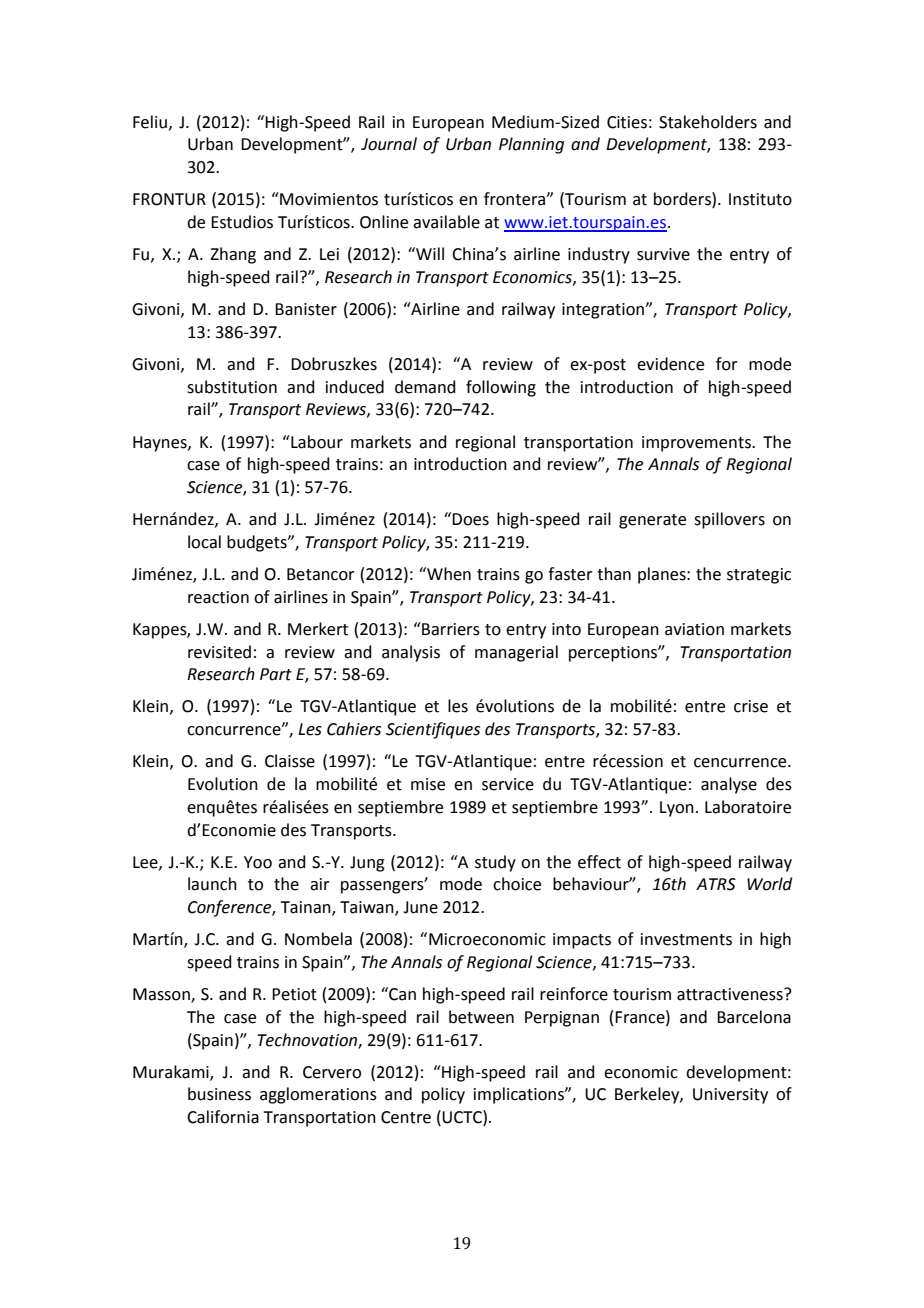  What do you see at coordinates (218, 597) in the page?
I see `reaction` at bounding box center [218, 597].
